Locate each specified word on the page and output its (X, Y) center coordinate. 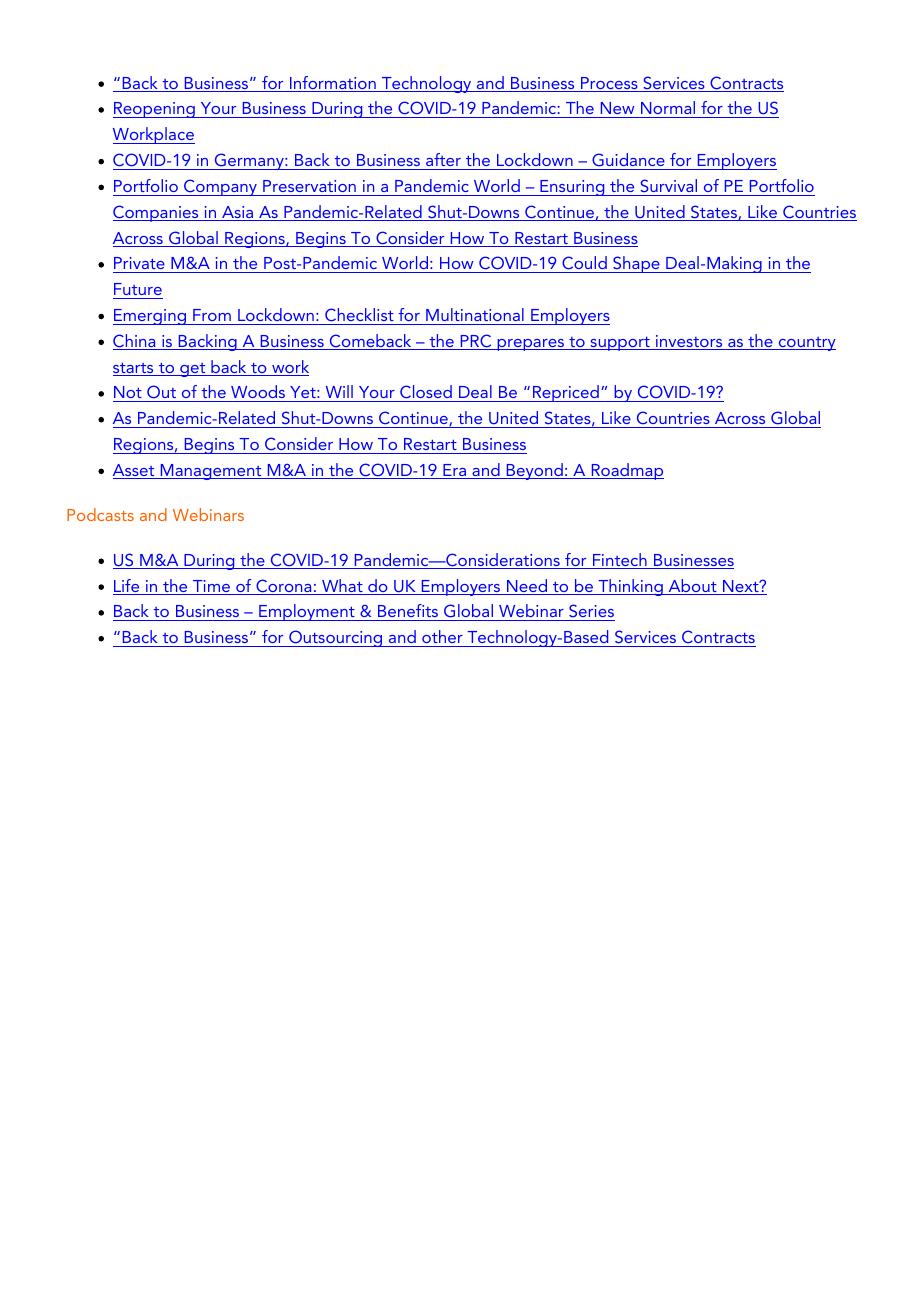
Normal (668, 109)
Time (212, 587)
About (692, 587)
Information (333, 84)
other (442, 636)
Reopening (155, 110)
